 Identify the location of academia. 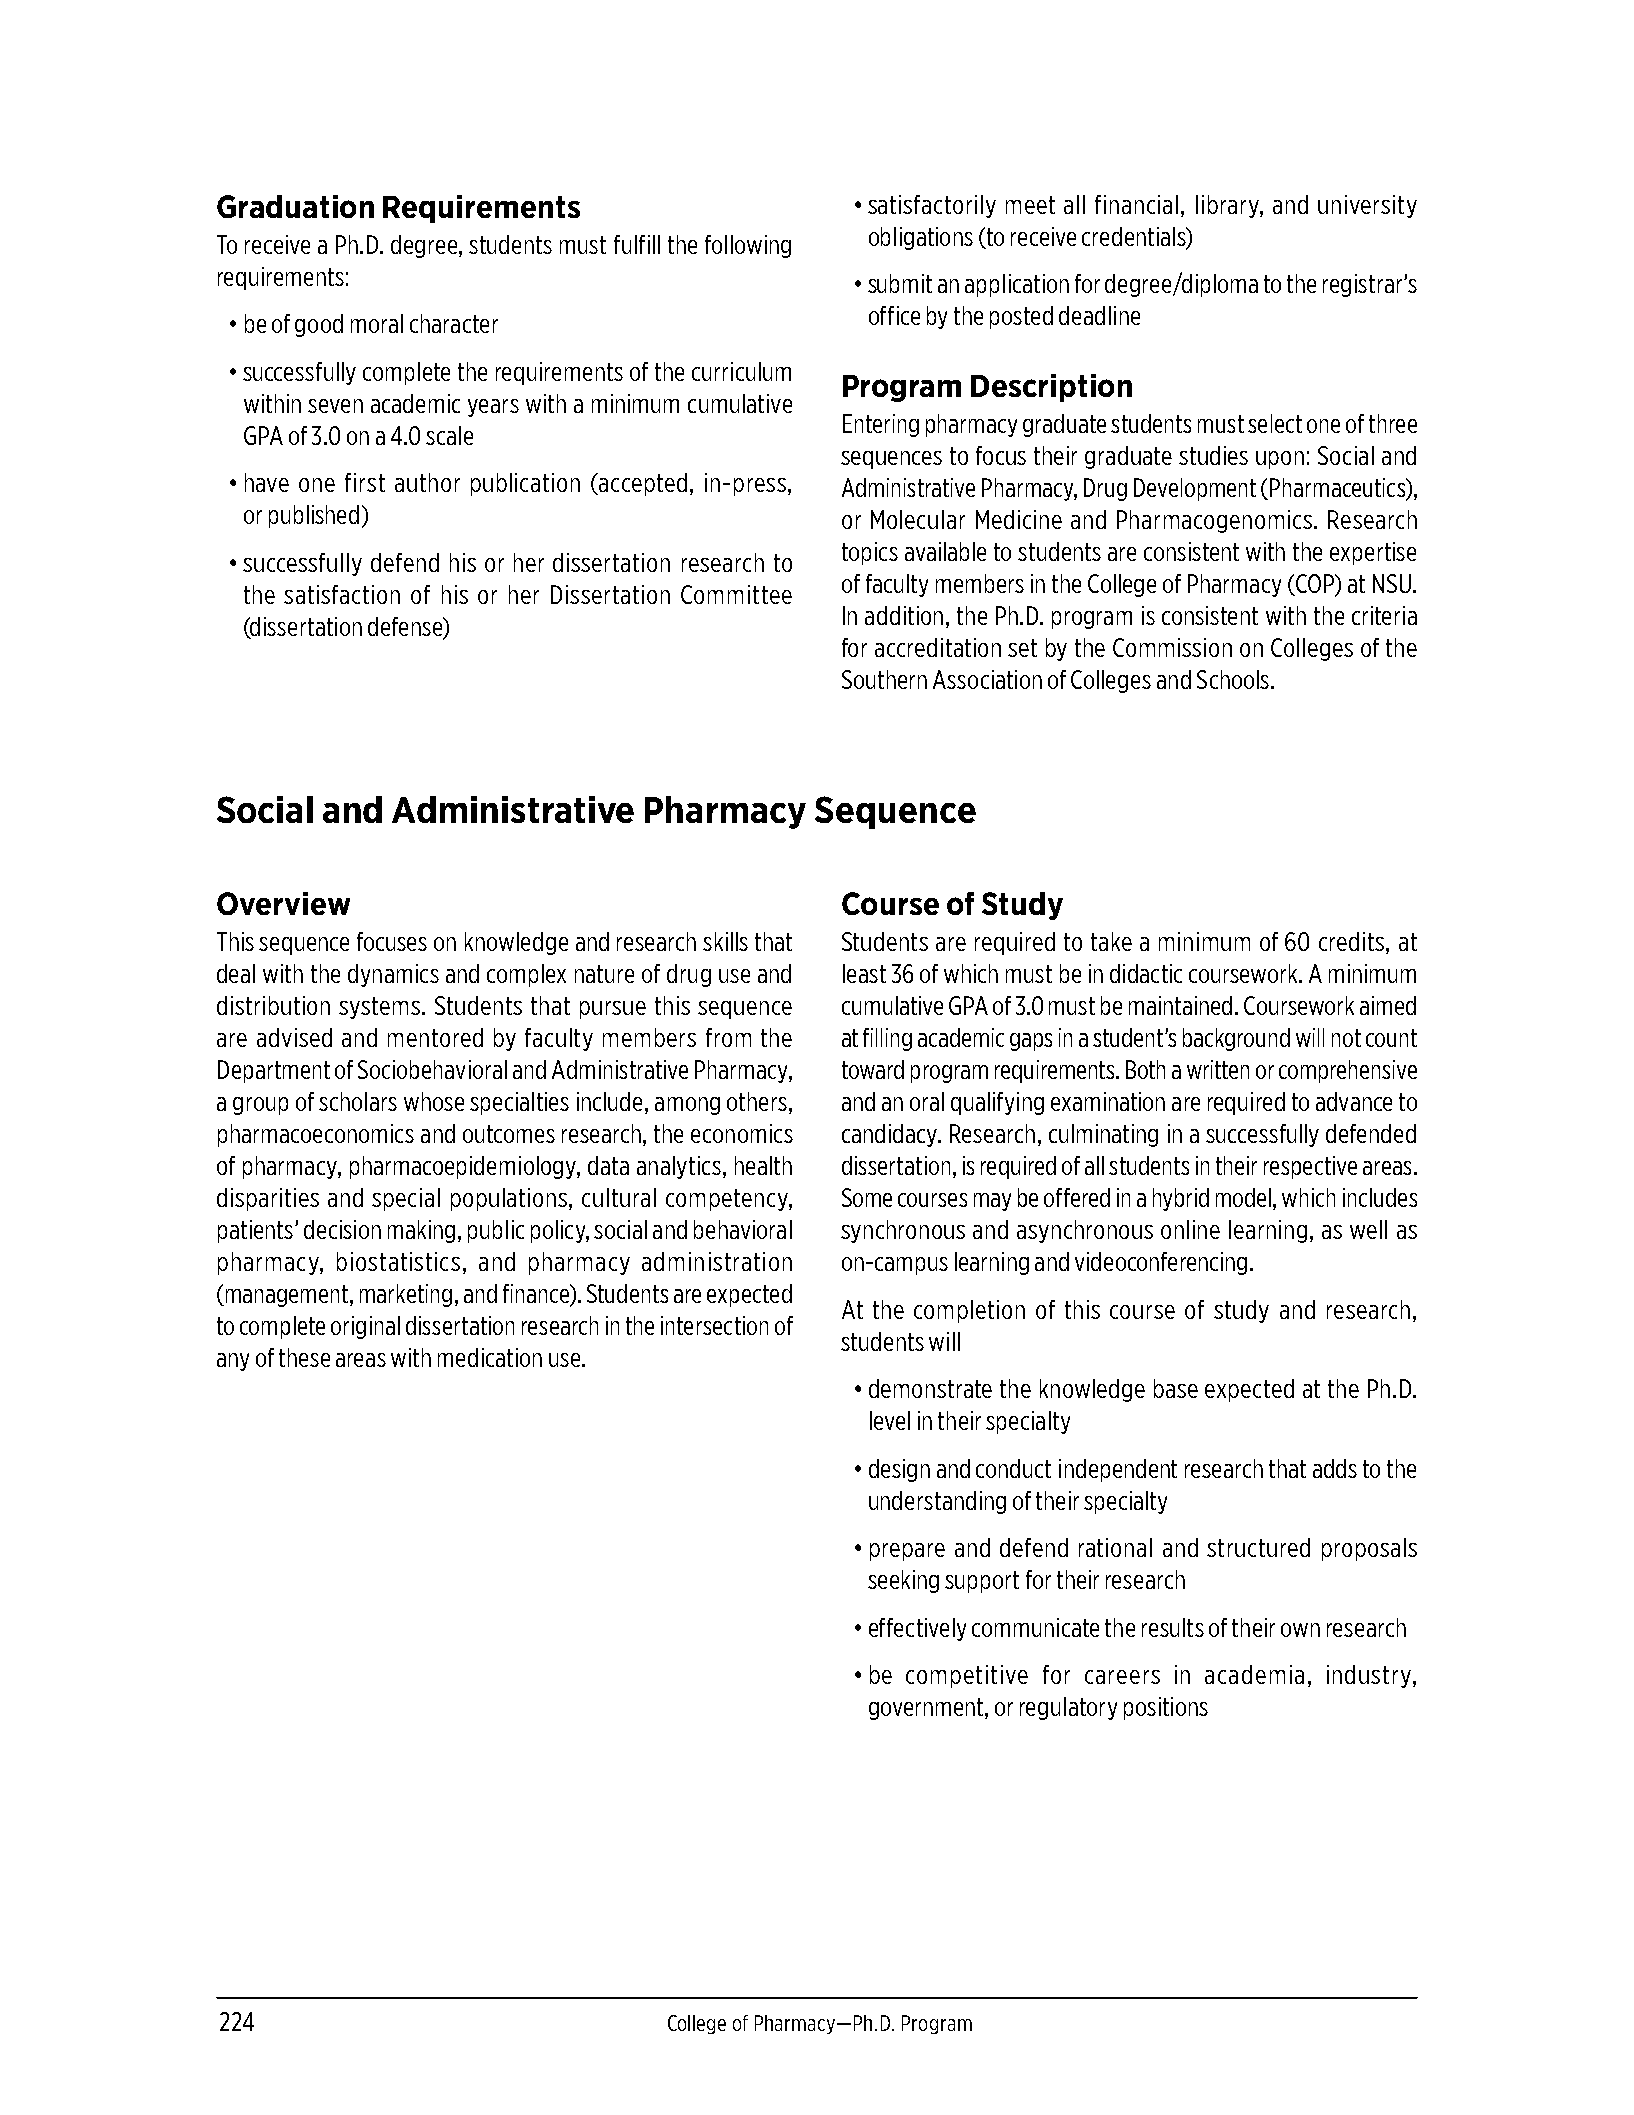
(1254, 1674).
